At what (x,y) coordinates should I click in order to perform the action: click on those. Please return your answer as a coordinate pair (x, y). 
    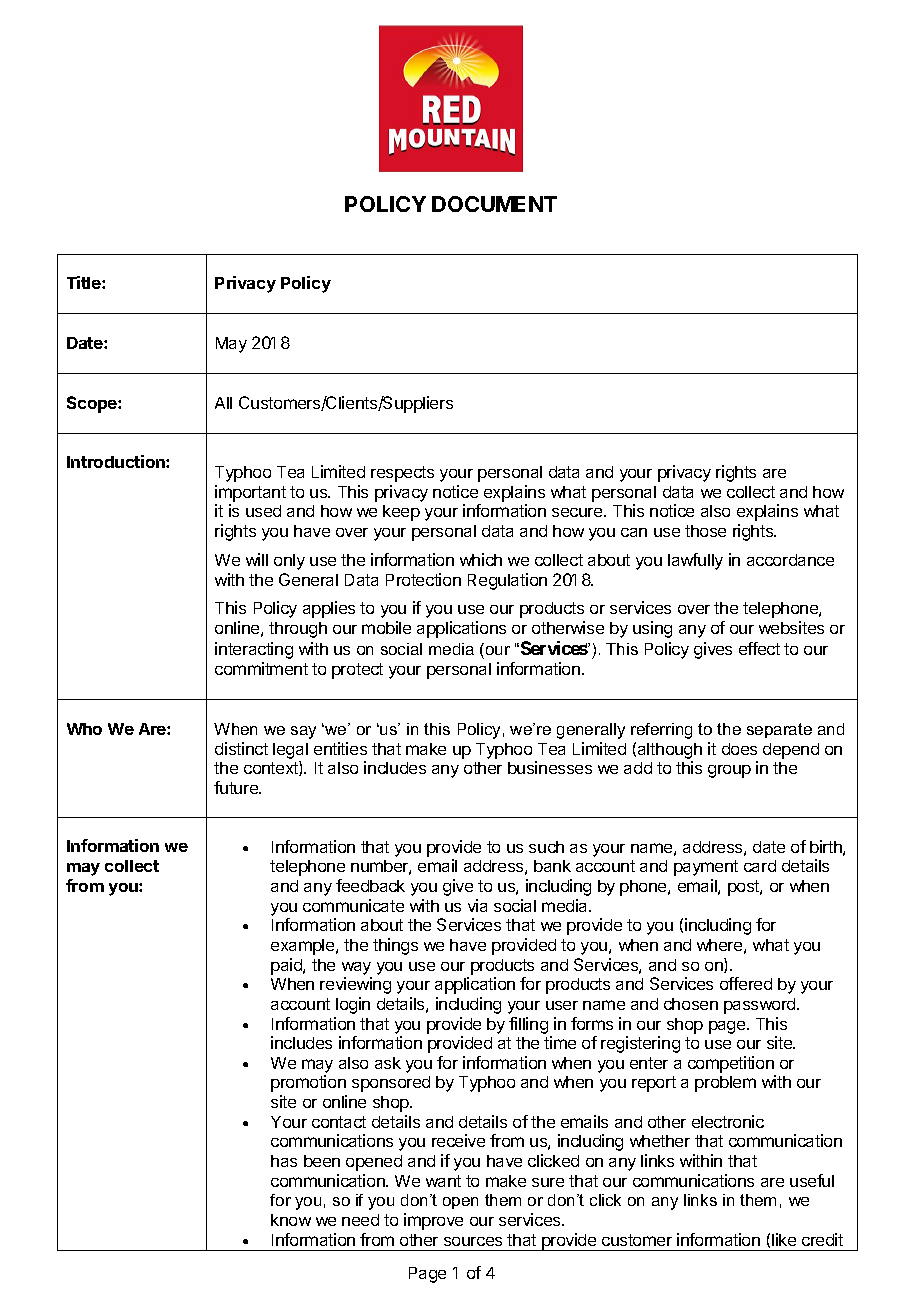
    Looking at the image, I should click on (705, 531).
